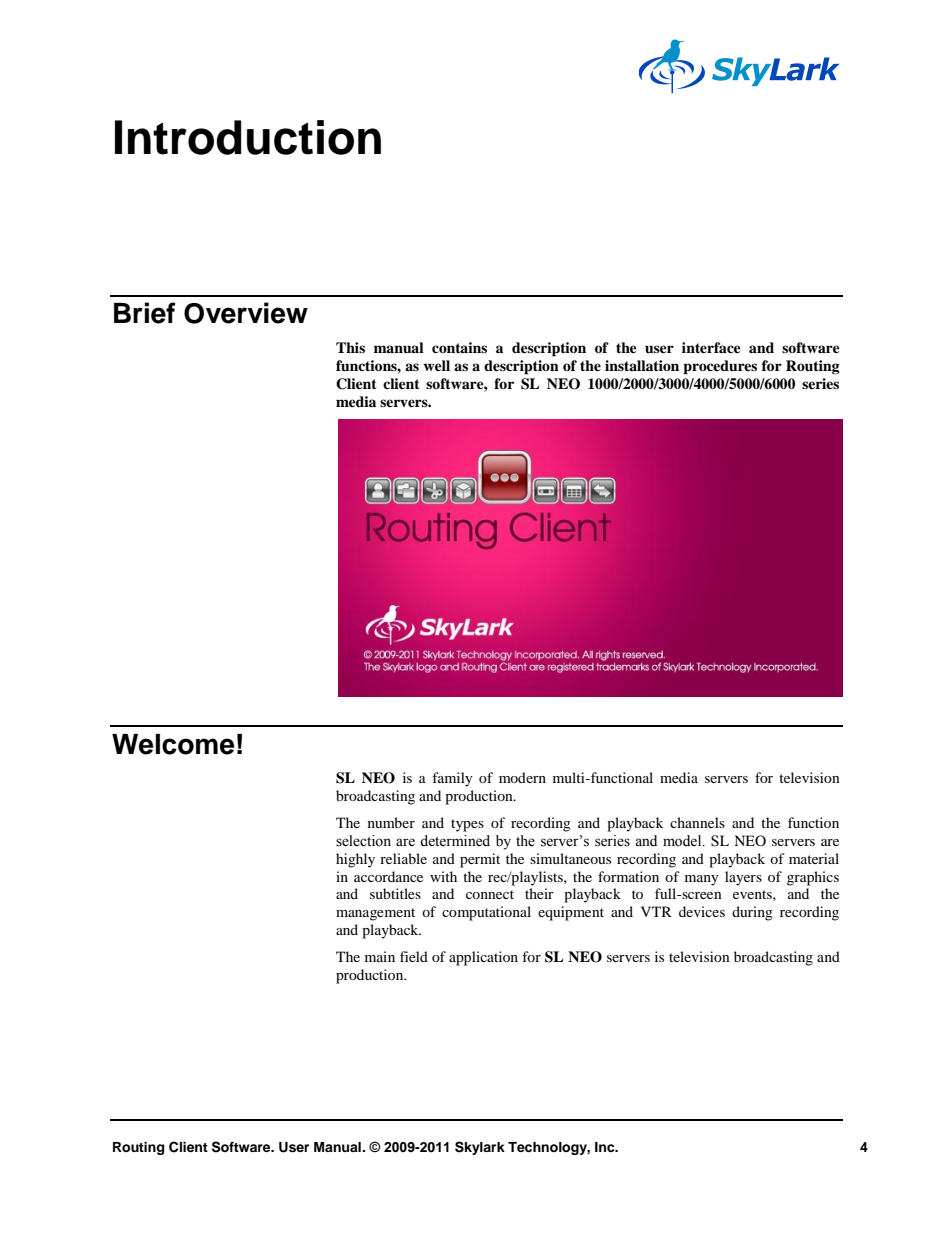 The width and height of the screenshot is (952, 1233). I want to click on during, so click(752, 913).
